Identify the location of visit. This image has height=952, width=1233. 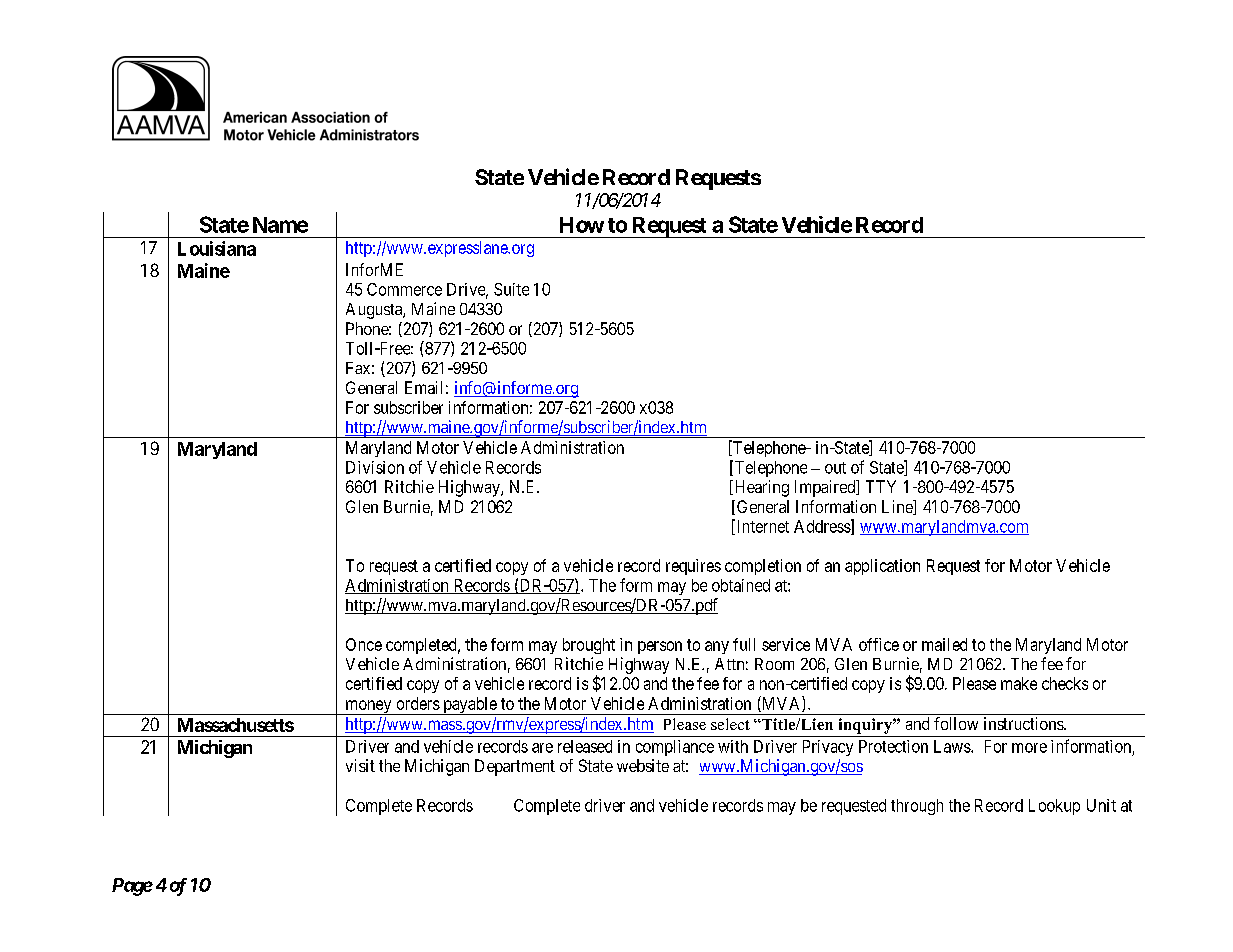
(360, 765).
